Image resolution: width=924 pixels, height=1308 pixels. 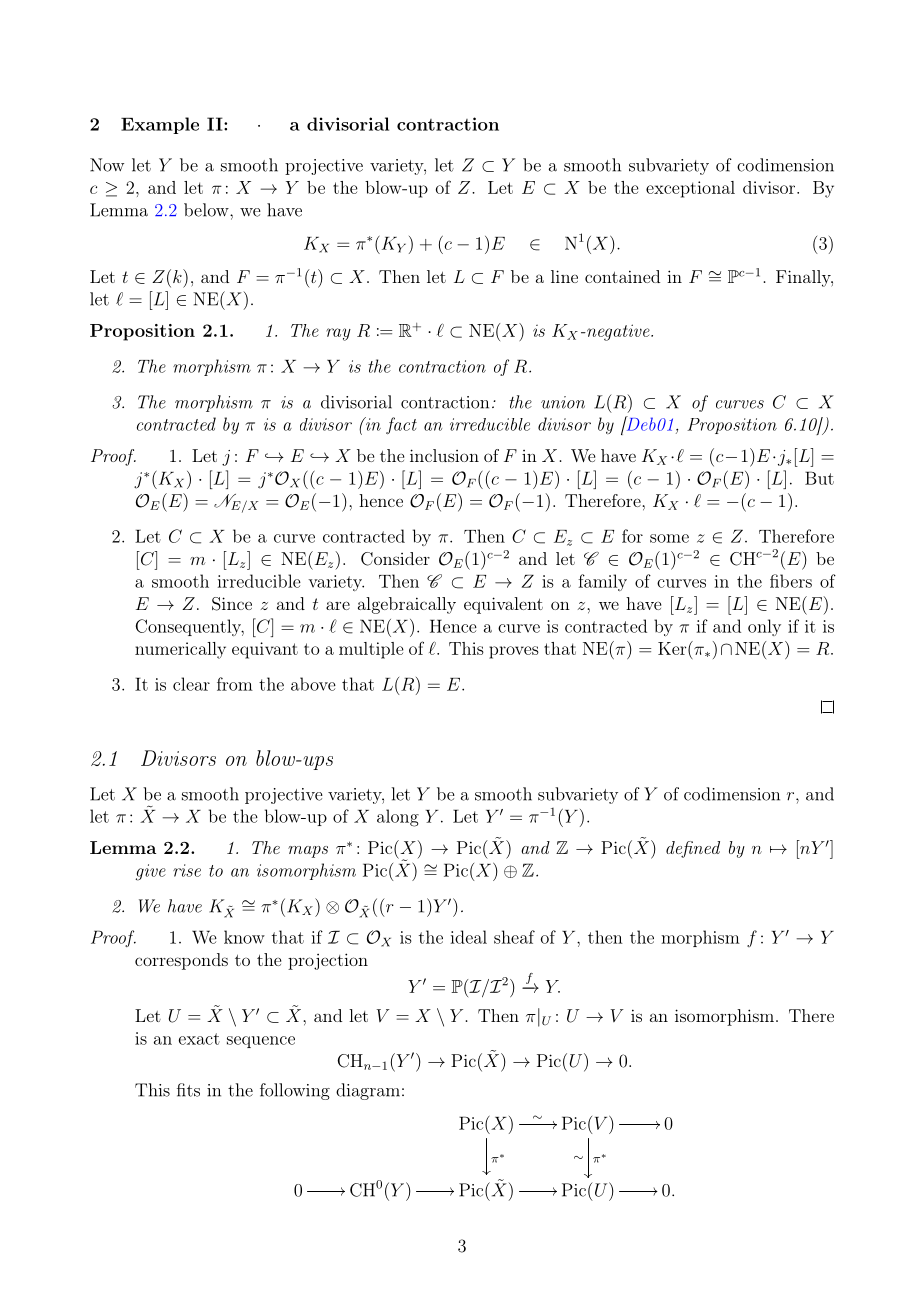 What do you see at coordinates (261, 1042) in the document?
I see `sequence` at bounding box center [261, 1042].
